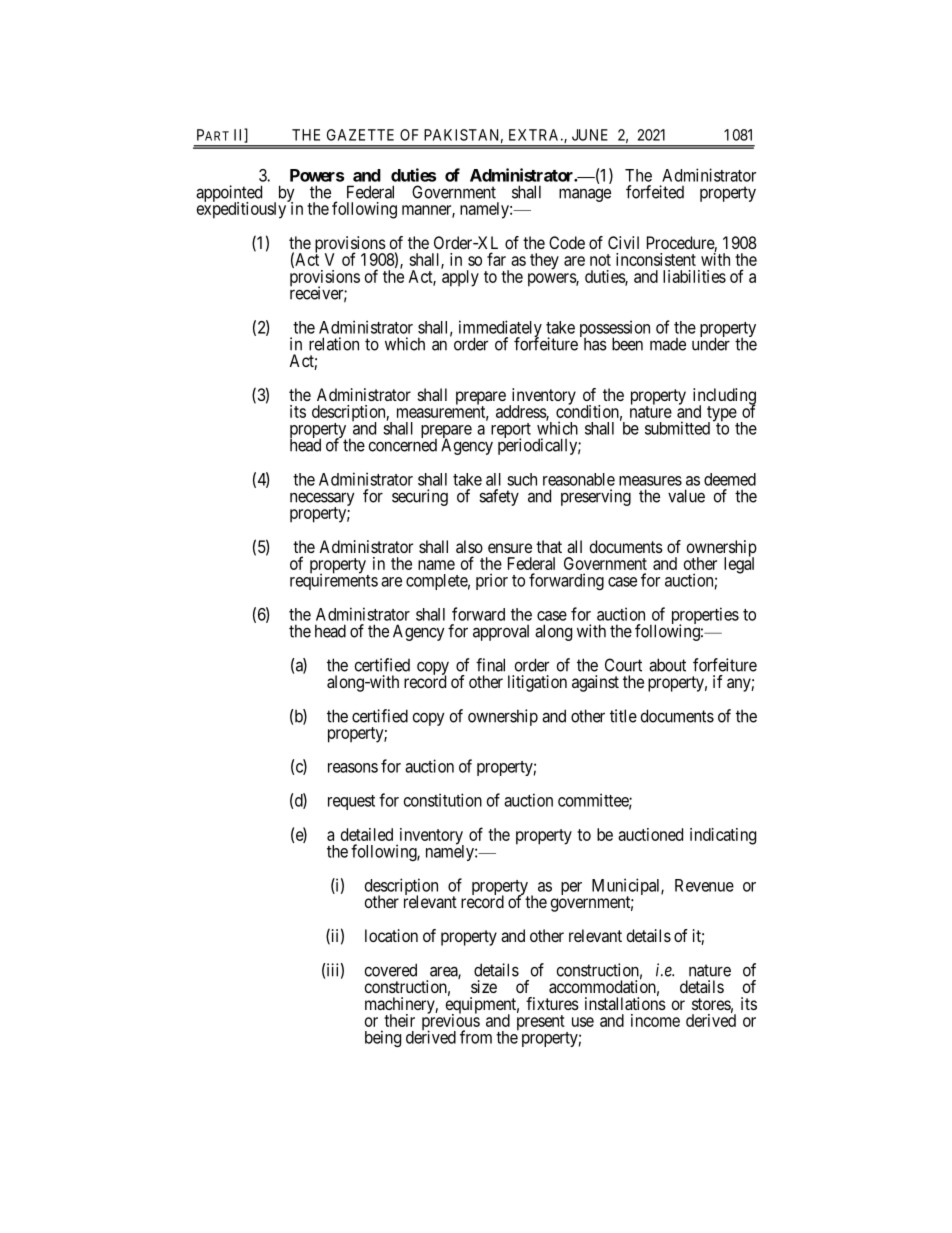  Describe the element at coordinates (705, 617) in the page. I see `properties` at that location.
